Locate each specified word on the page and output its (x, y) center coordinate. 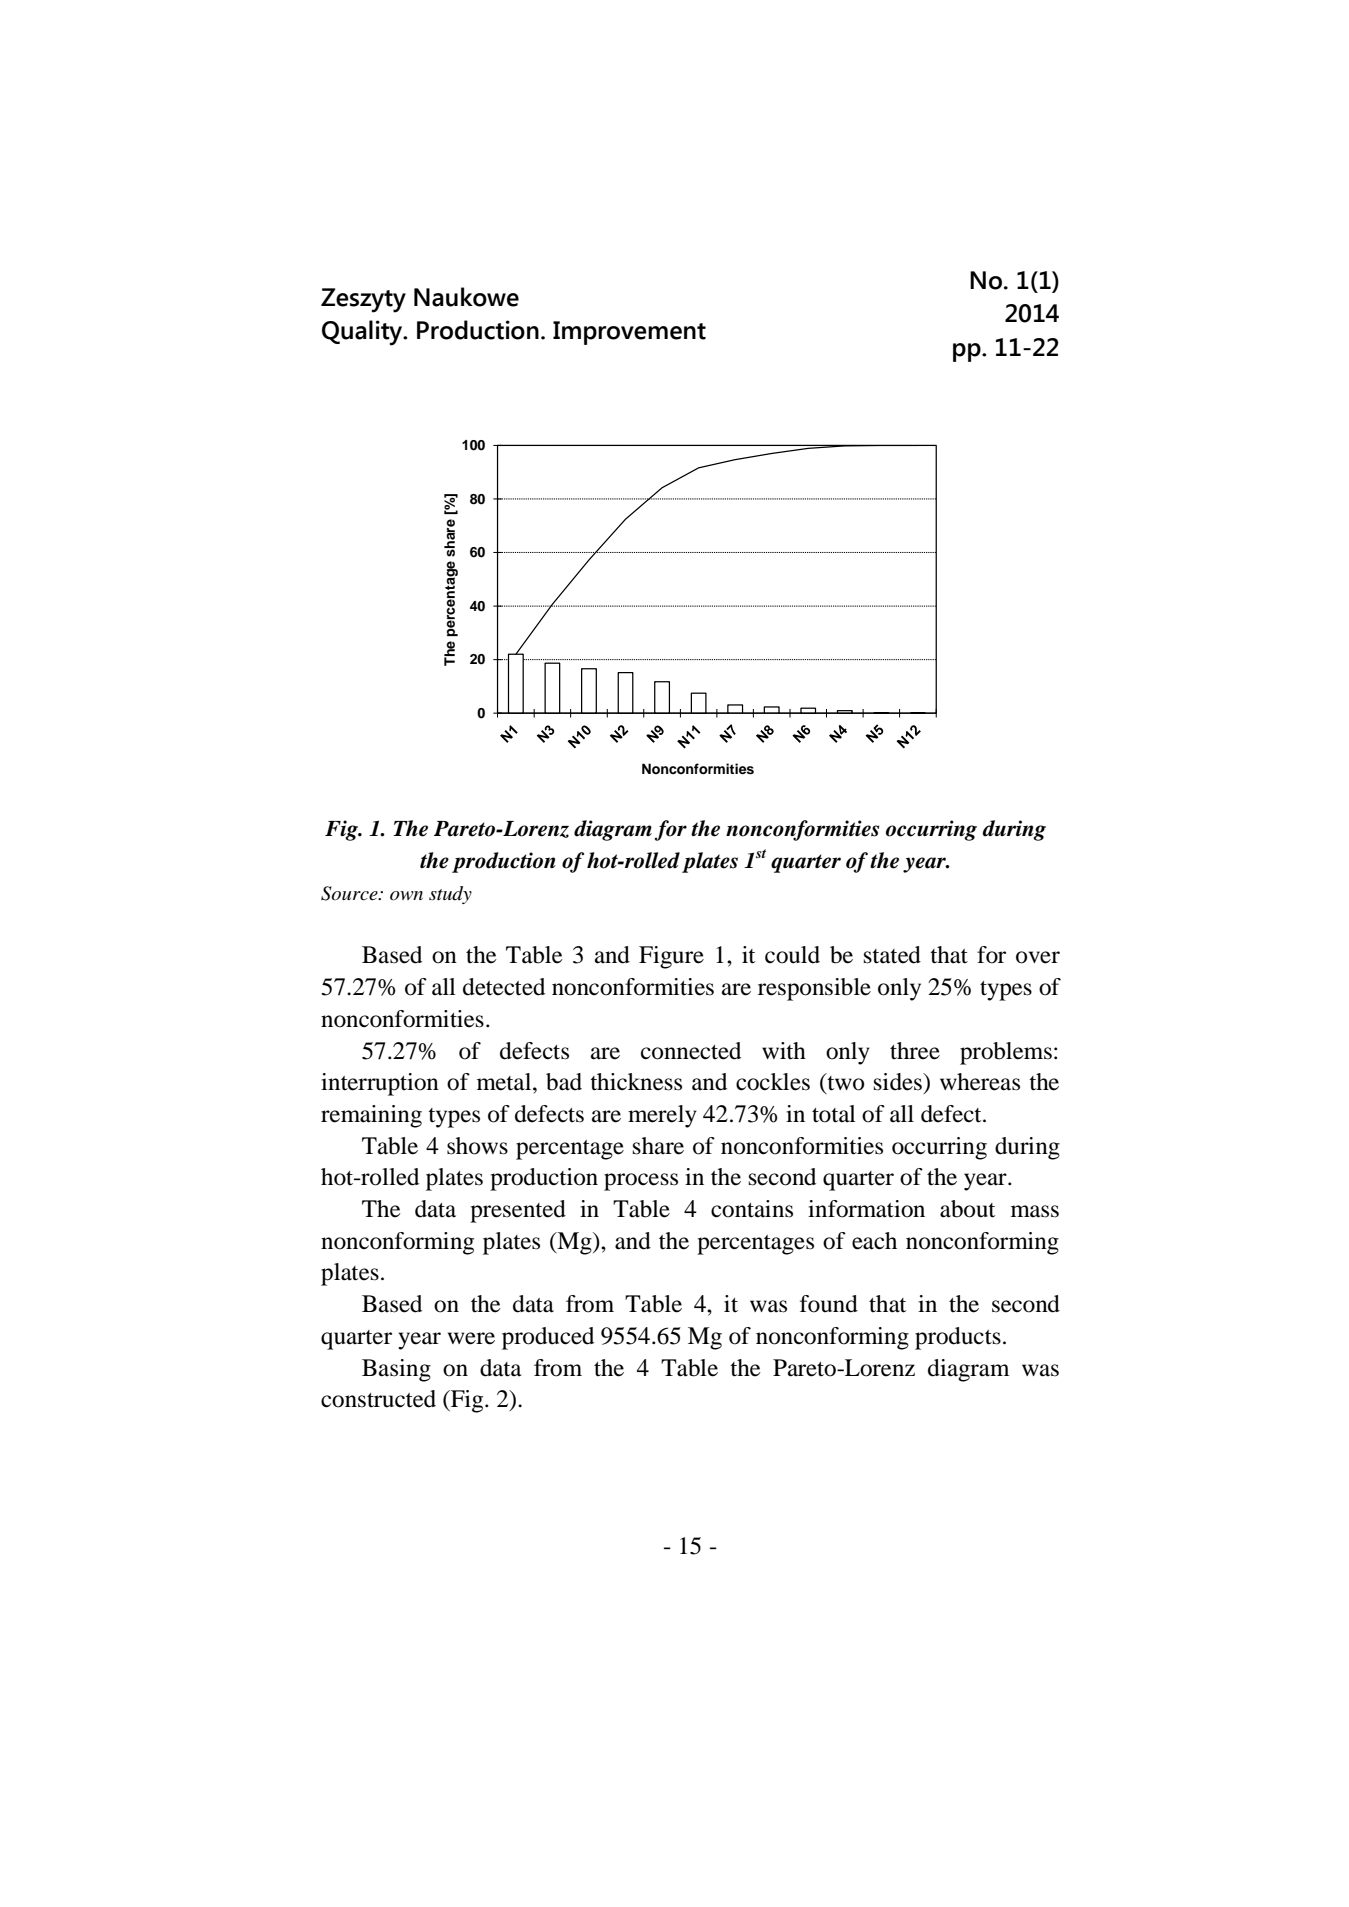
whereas (980, 1082)
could (792, 955)
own (406, 896)
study (450, 895)
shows (477, 1146)
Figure (671, 957)
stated (892, 955)
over (1038, 957)
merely (662, 1116)
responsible (814, 989)
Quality (363, 333)
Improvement (629, 333)
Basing (396, 1370)
